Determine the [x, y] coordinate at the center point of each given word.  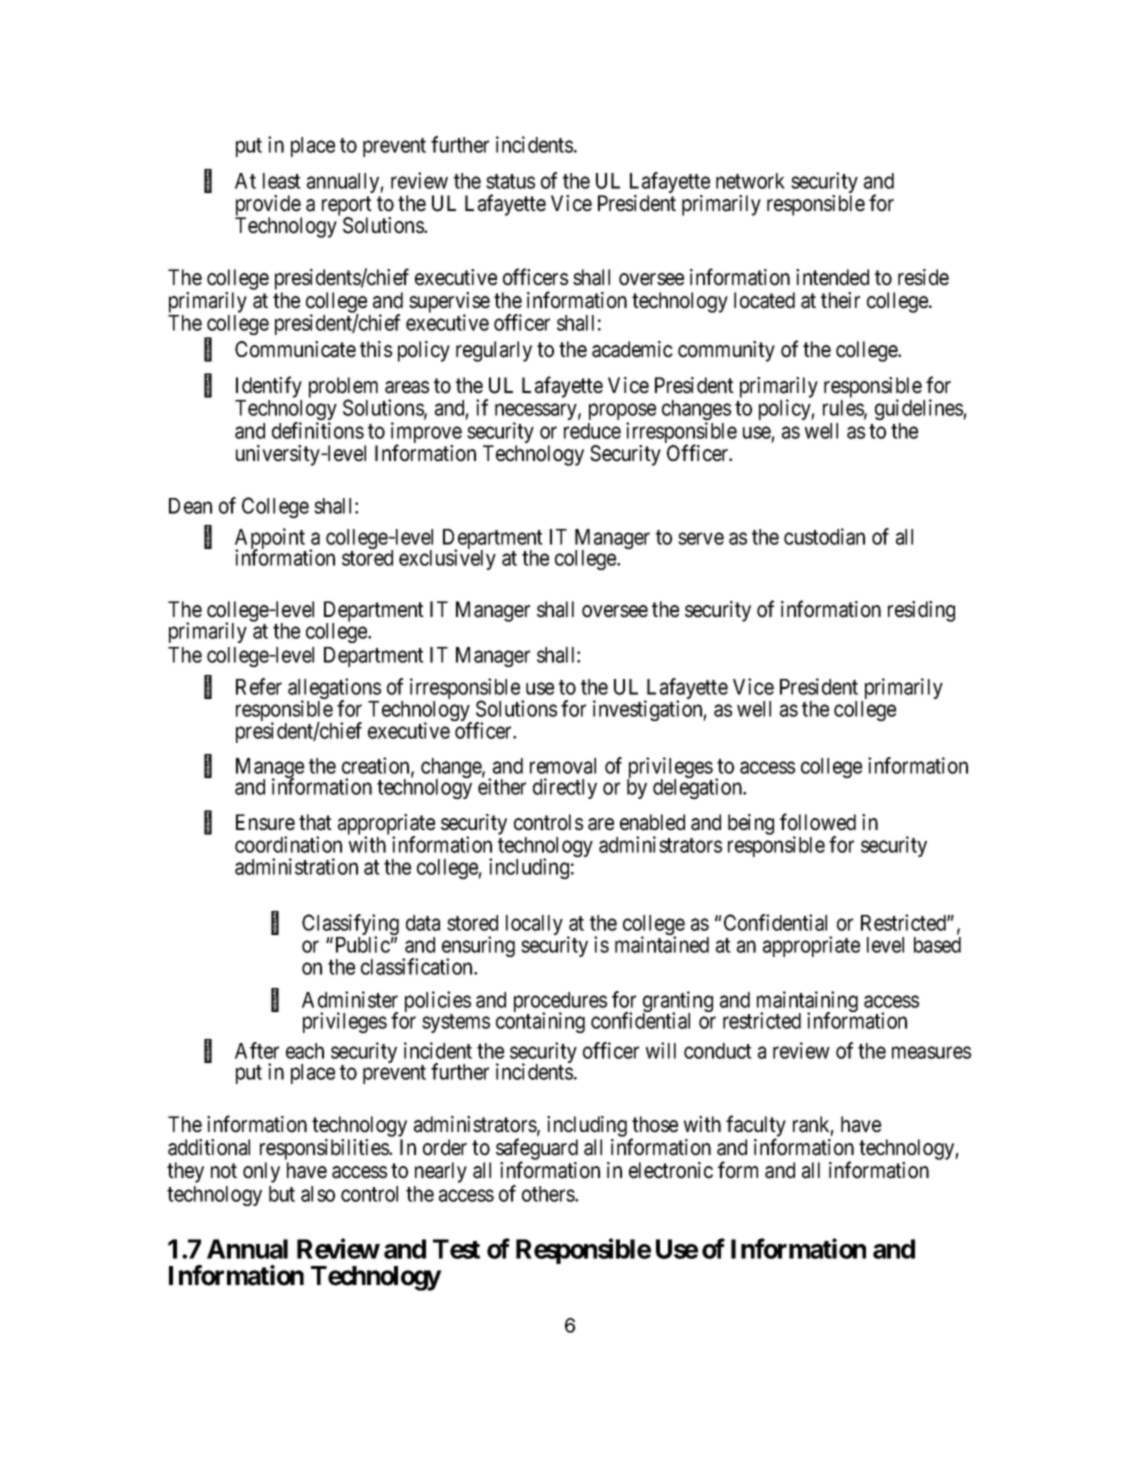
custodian [824, 536]
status [510, 181]
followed [818, 822]
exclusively [447, 559]
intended [832, 277]
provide [268, 206]
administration [296, 866]
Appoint [270, 540]
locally [534, 925]
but [282, 1194]
